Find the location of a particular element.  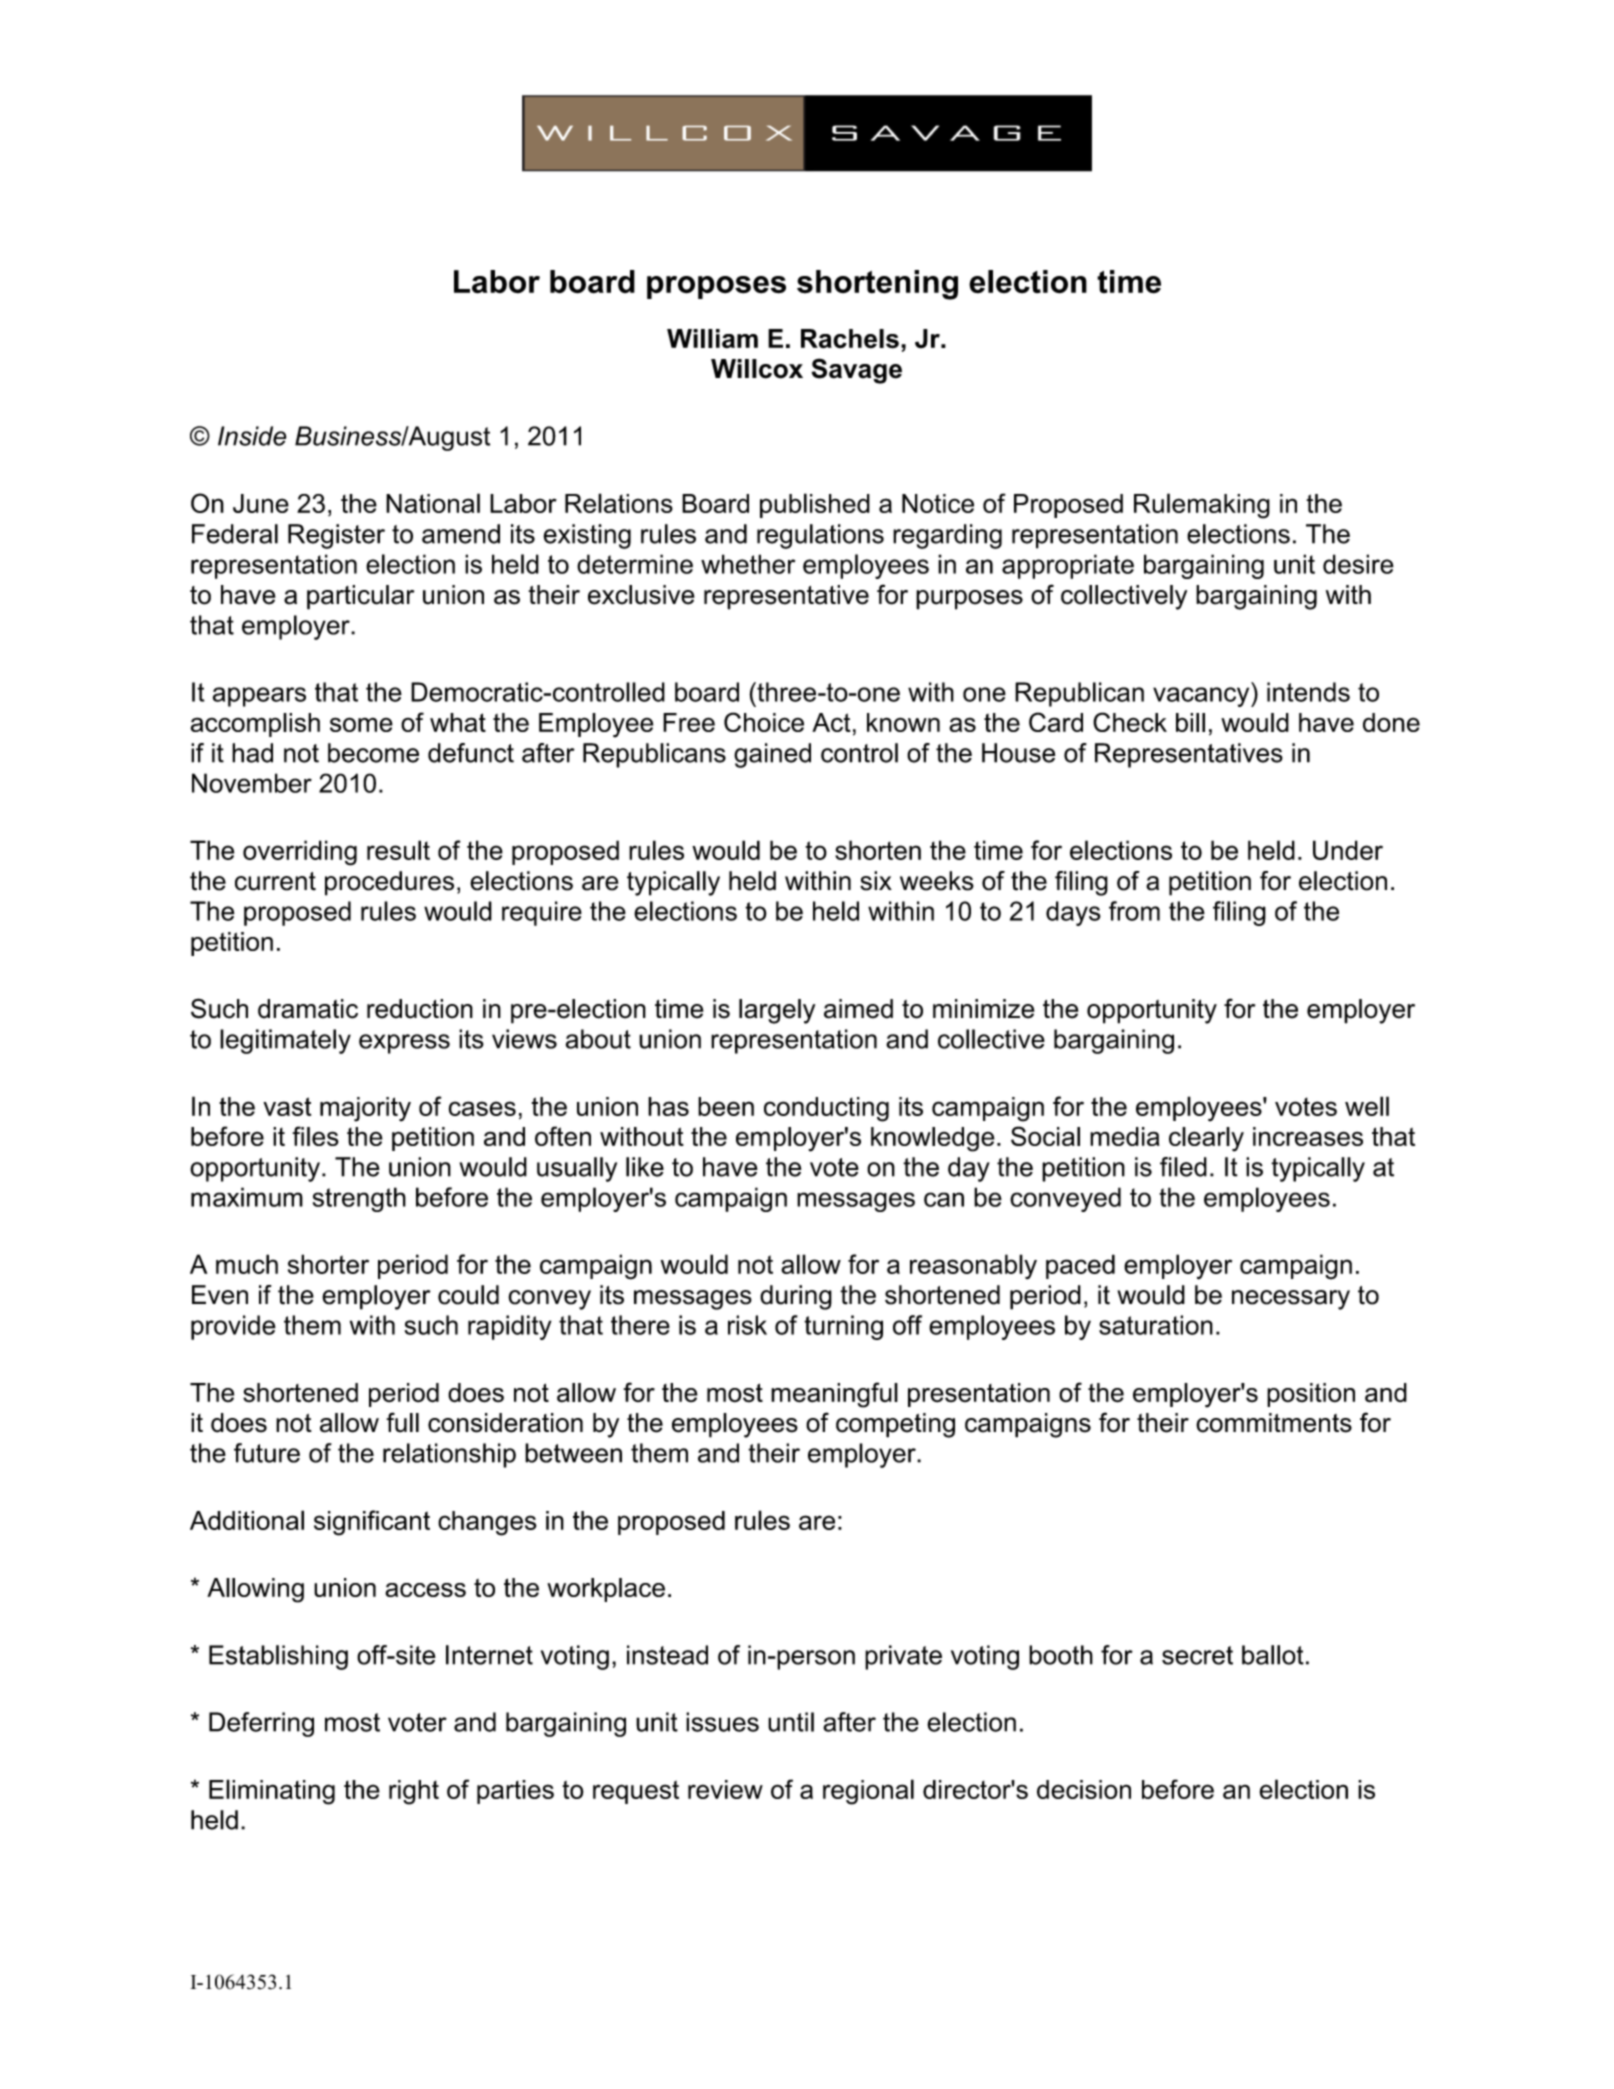

Rulemaking is located at coordinates (1202, 506).
